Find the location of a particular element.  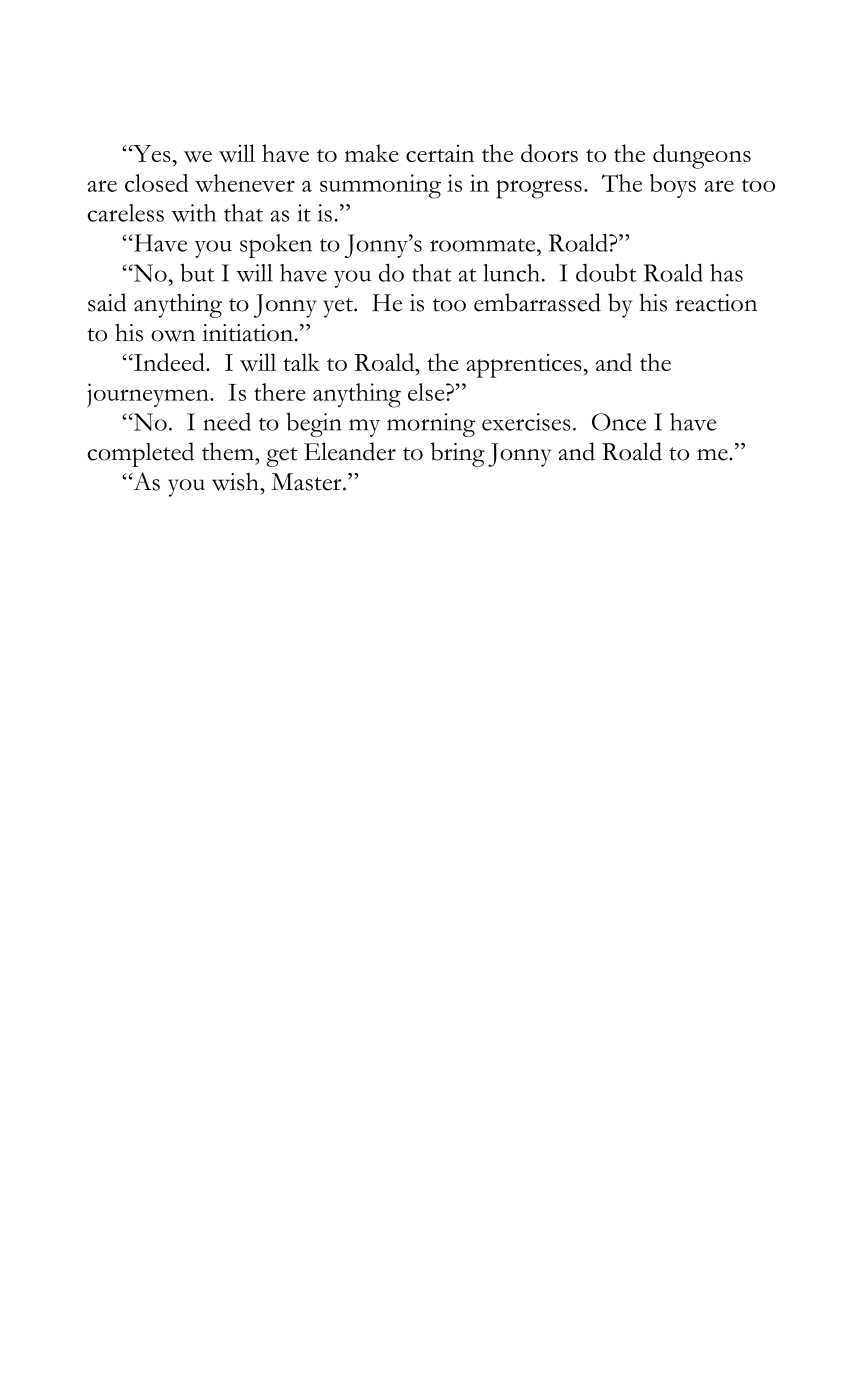

else is located at coordinates (427, 392).
